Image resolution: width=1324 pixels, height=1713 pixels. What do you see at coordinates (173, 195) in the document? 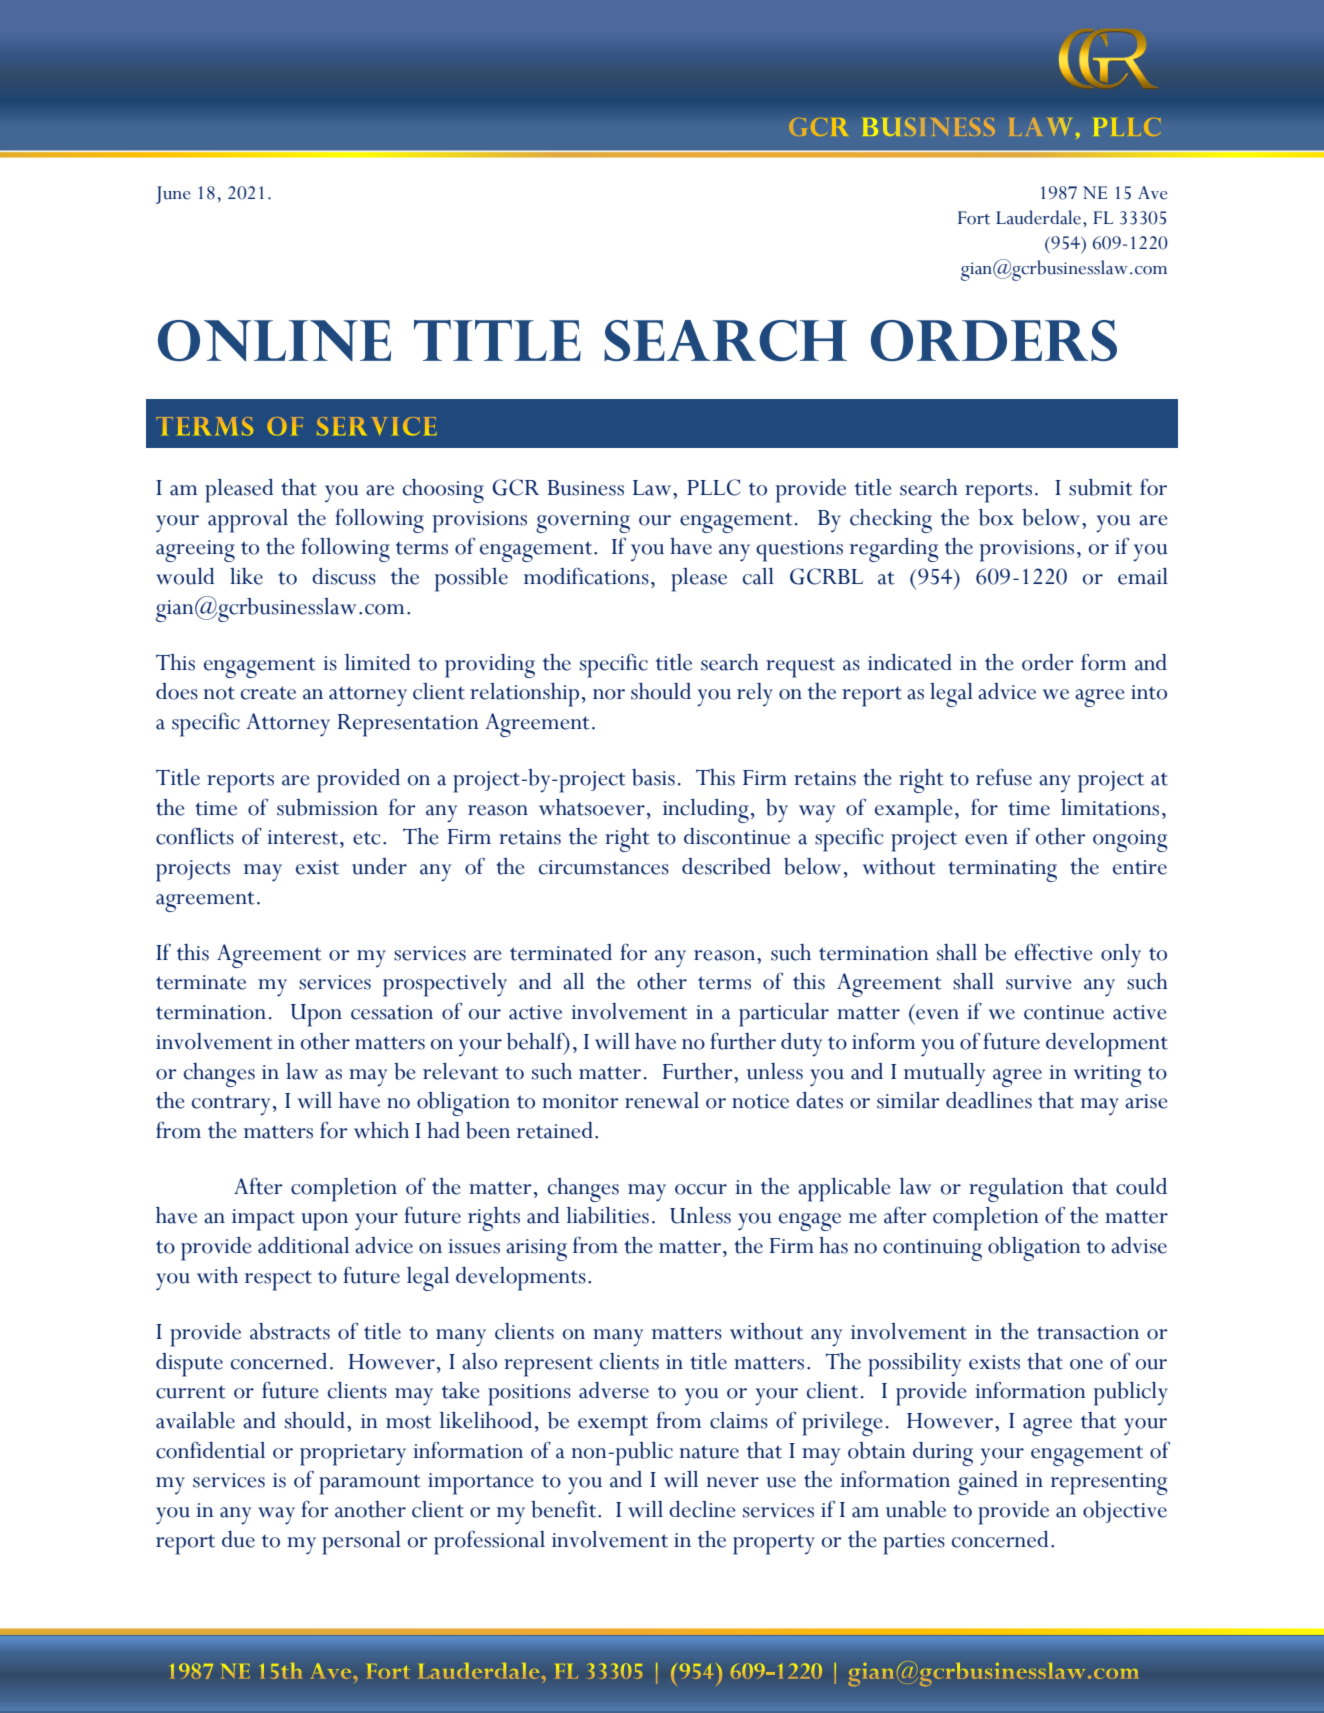
I see `June` at bounding box center [173, 195].
